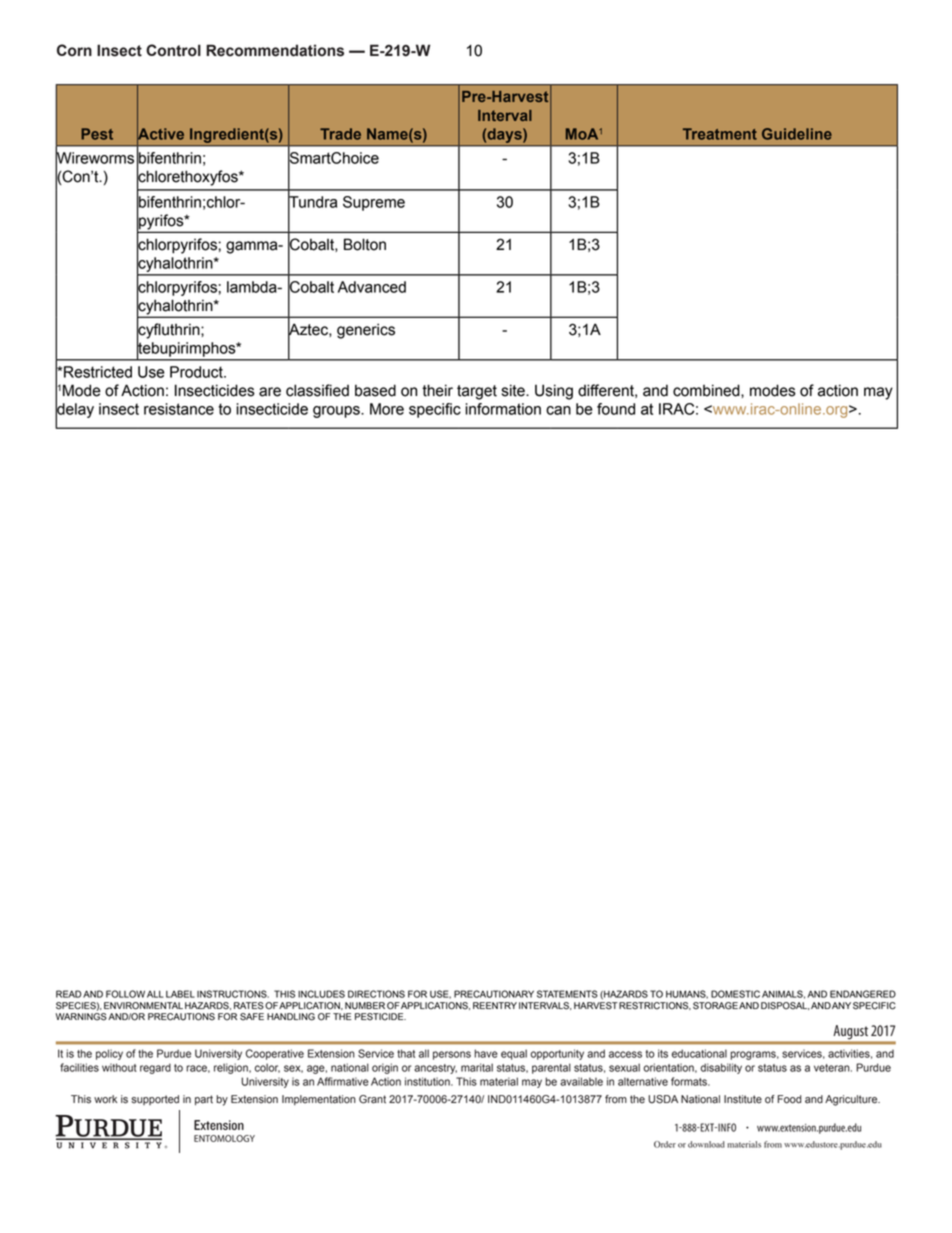  What do you see at coordinates (735, 994) in the document?
I see `DOMESTIC` at bounding box center [735, 994].
